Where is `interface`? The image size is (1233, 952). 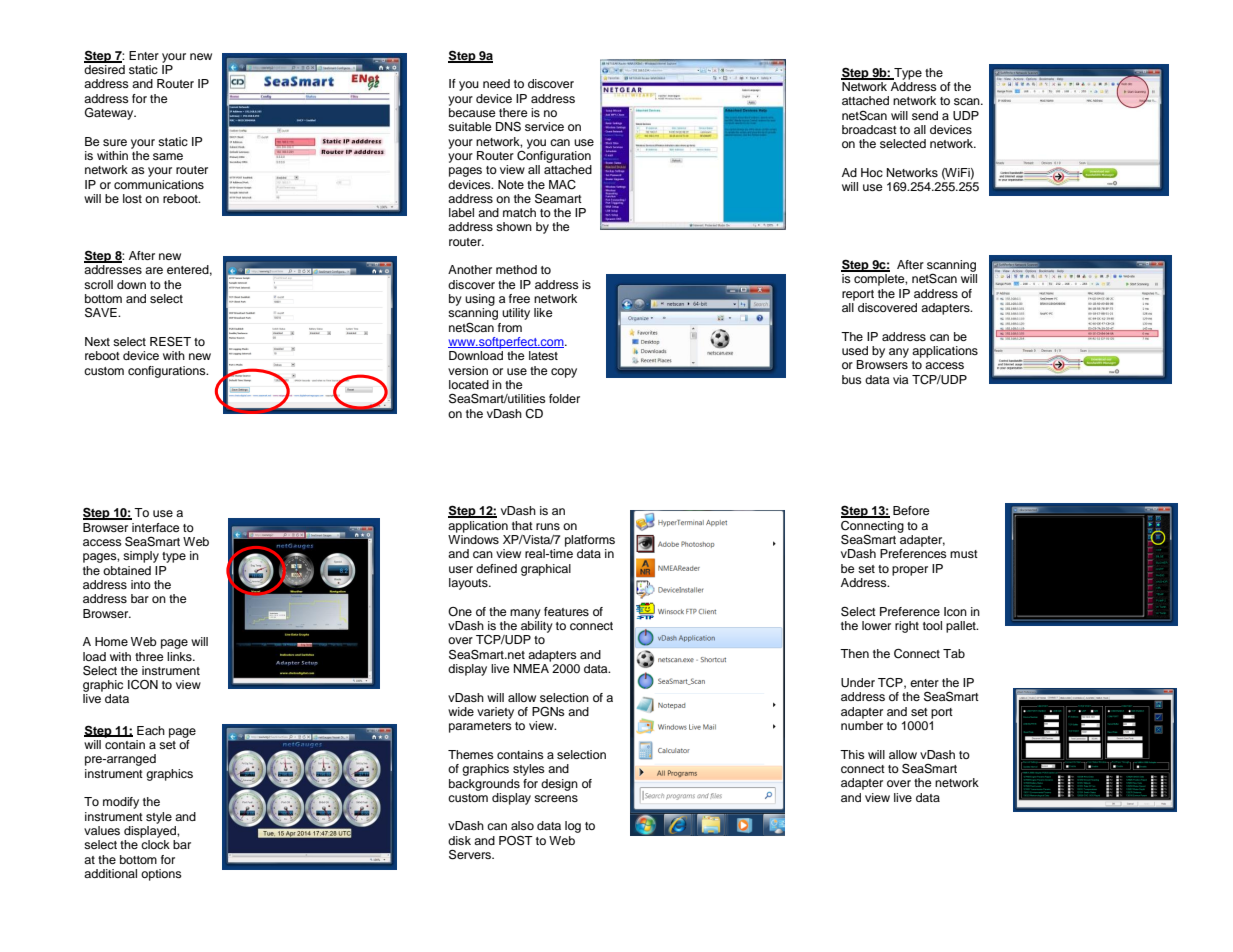
interface is located at coordinates (156, 527).
